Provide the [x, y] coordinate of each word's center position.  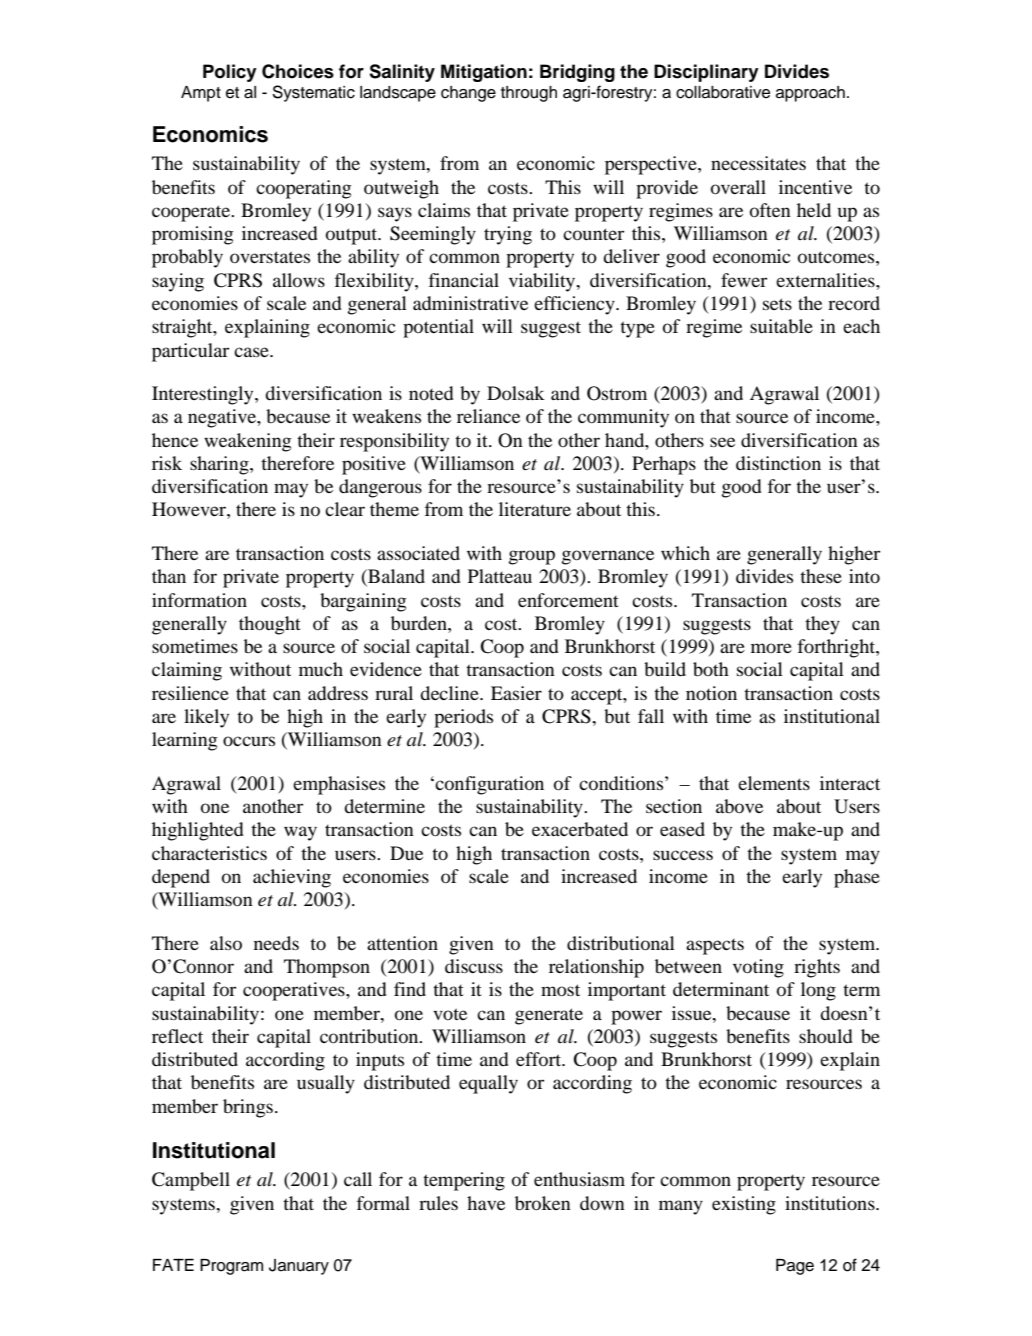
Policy [230, 73]
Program [231, 1267]
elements [774, 783]
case [252, 352]
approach [810, 94]
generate [549, 1016]
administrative [470, 303]
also [226, 943]
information [199, 600]
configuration [489, 785]
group [532, 557]
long [818, 991]
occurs [249, 741]
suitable [781, 326]
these [821, 576]
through [529, 94]
